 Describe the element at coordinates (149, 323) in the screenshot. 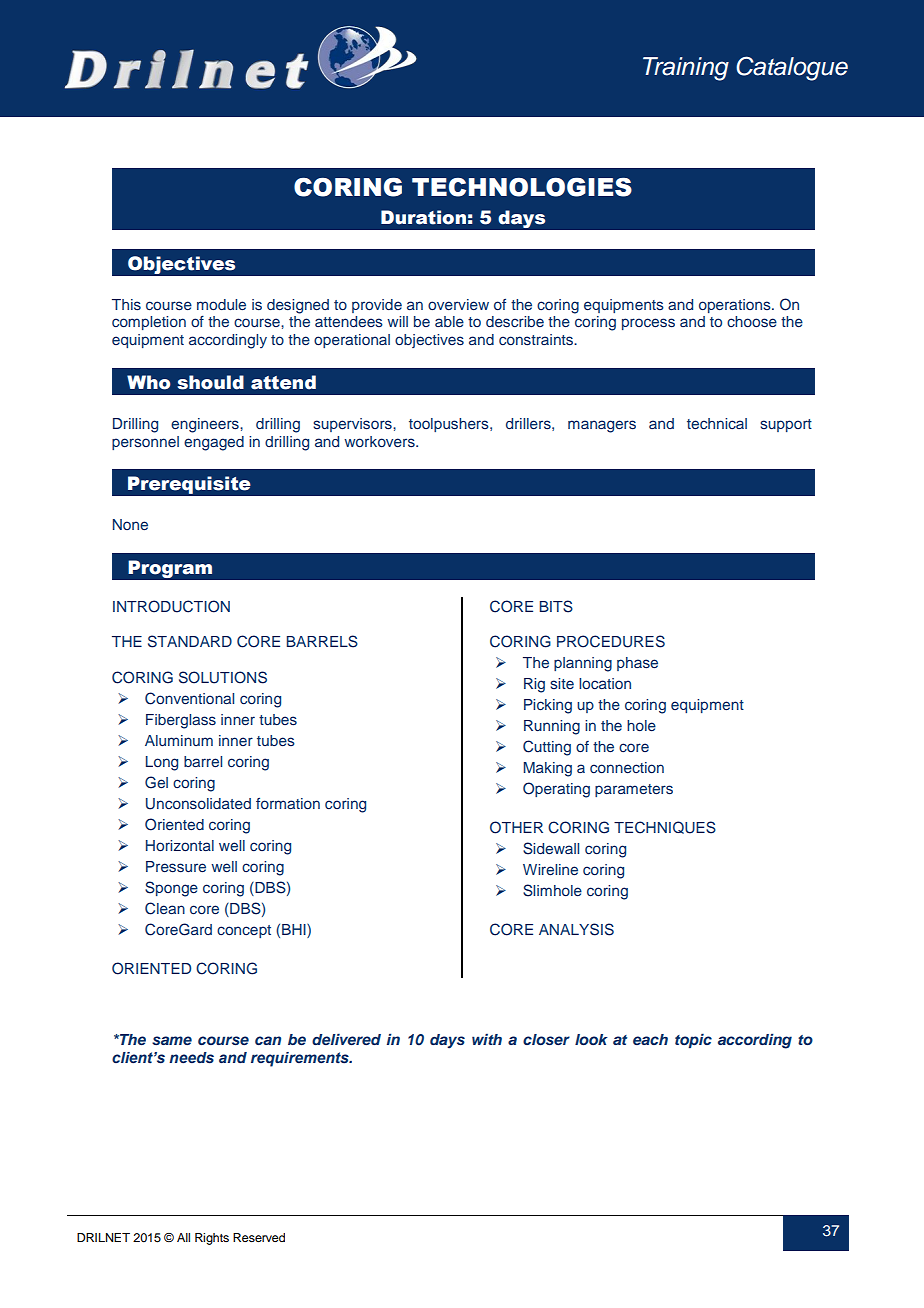

I see `completion` at that location.
